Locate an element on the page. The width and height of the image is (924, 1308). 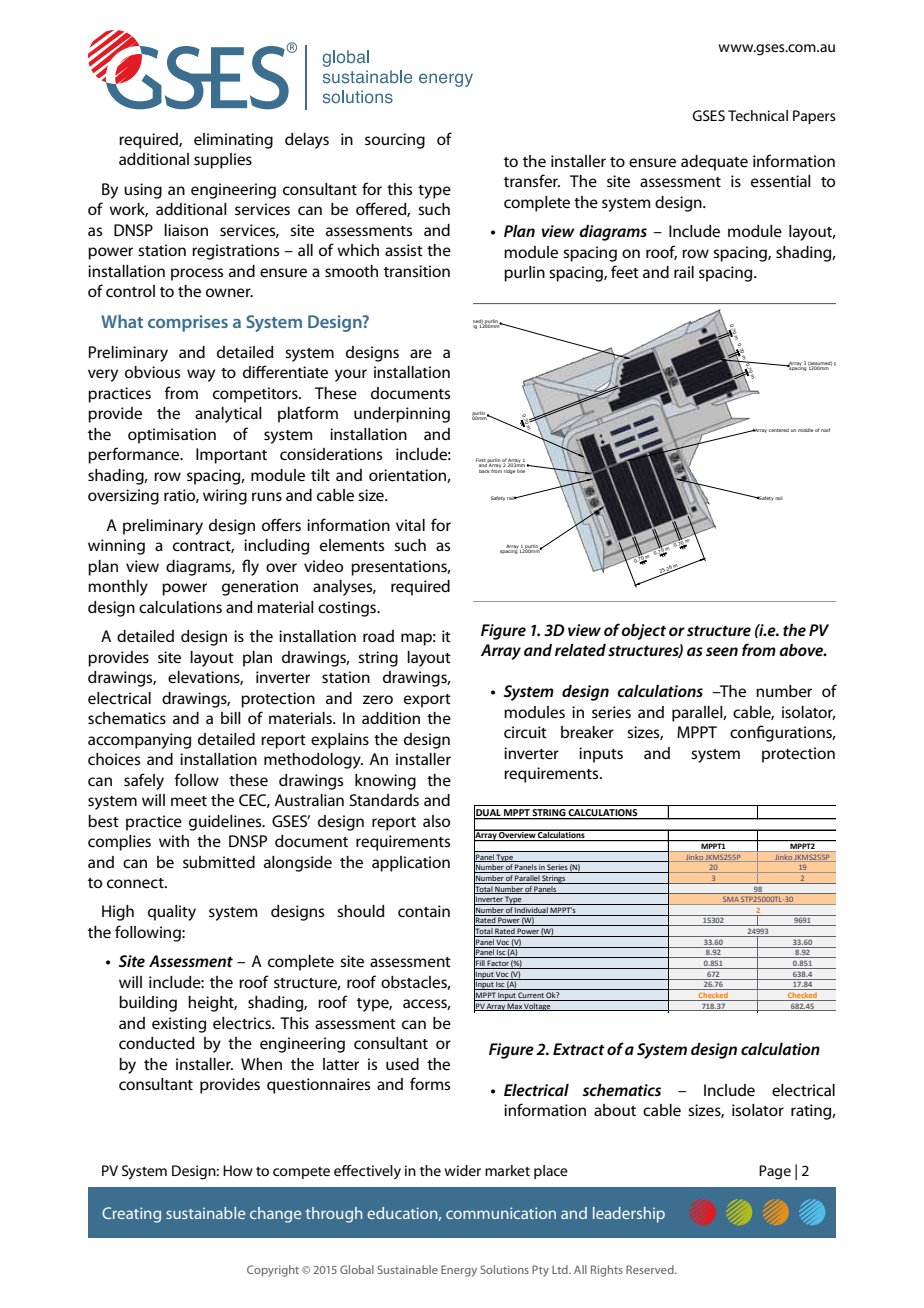
supplies is located at coordinates (223, 161).
